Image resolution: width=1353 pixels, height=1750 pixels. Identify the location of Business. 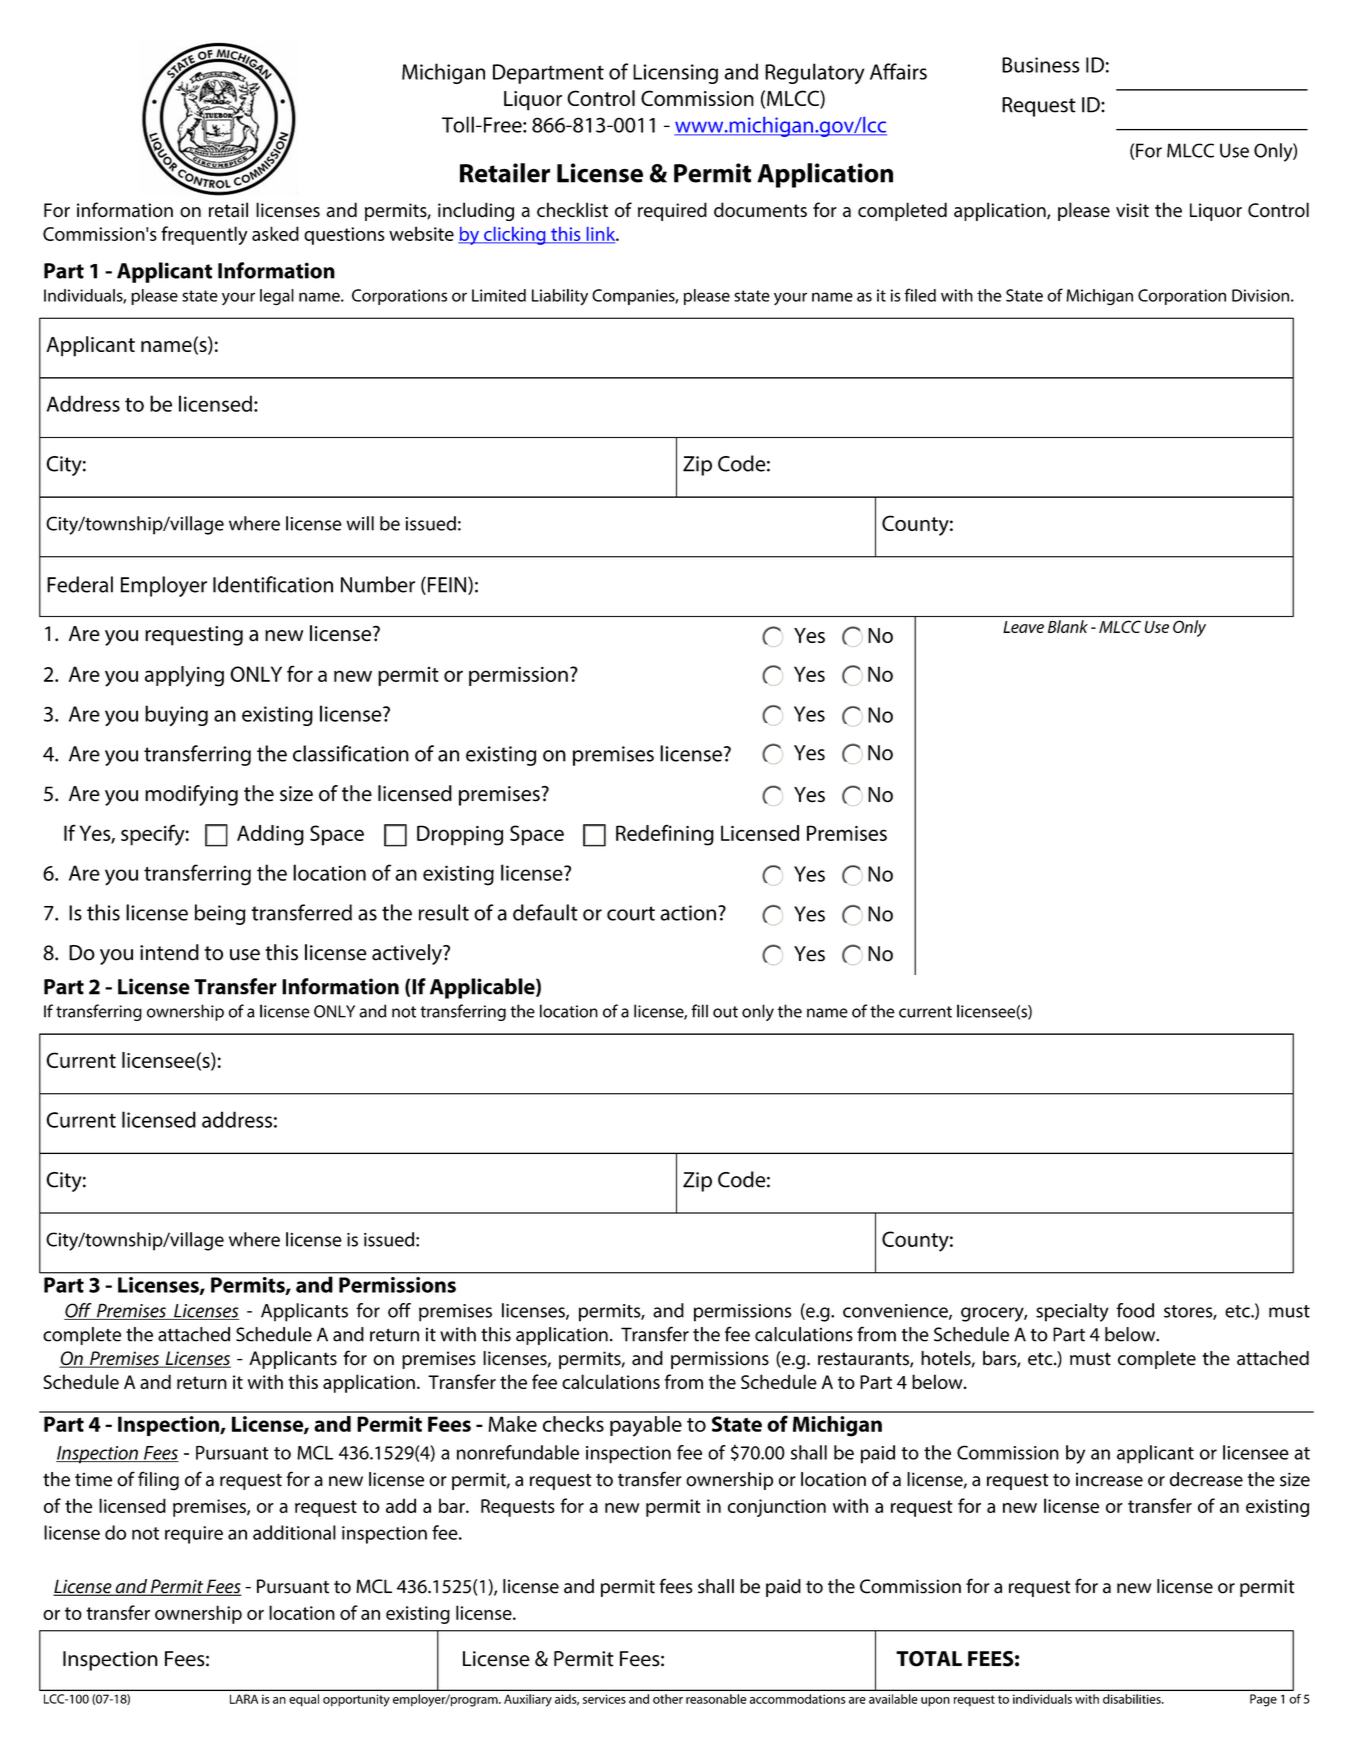
(1041, 65).
